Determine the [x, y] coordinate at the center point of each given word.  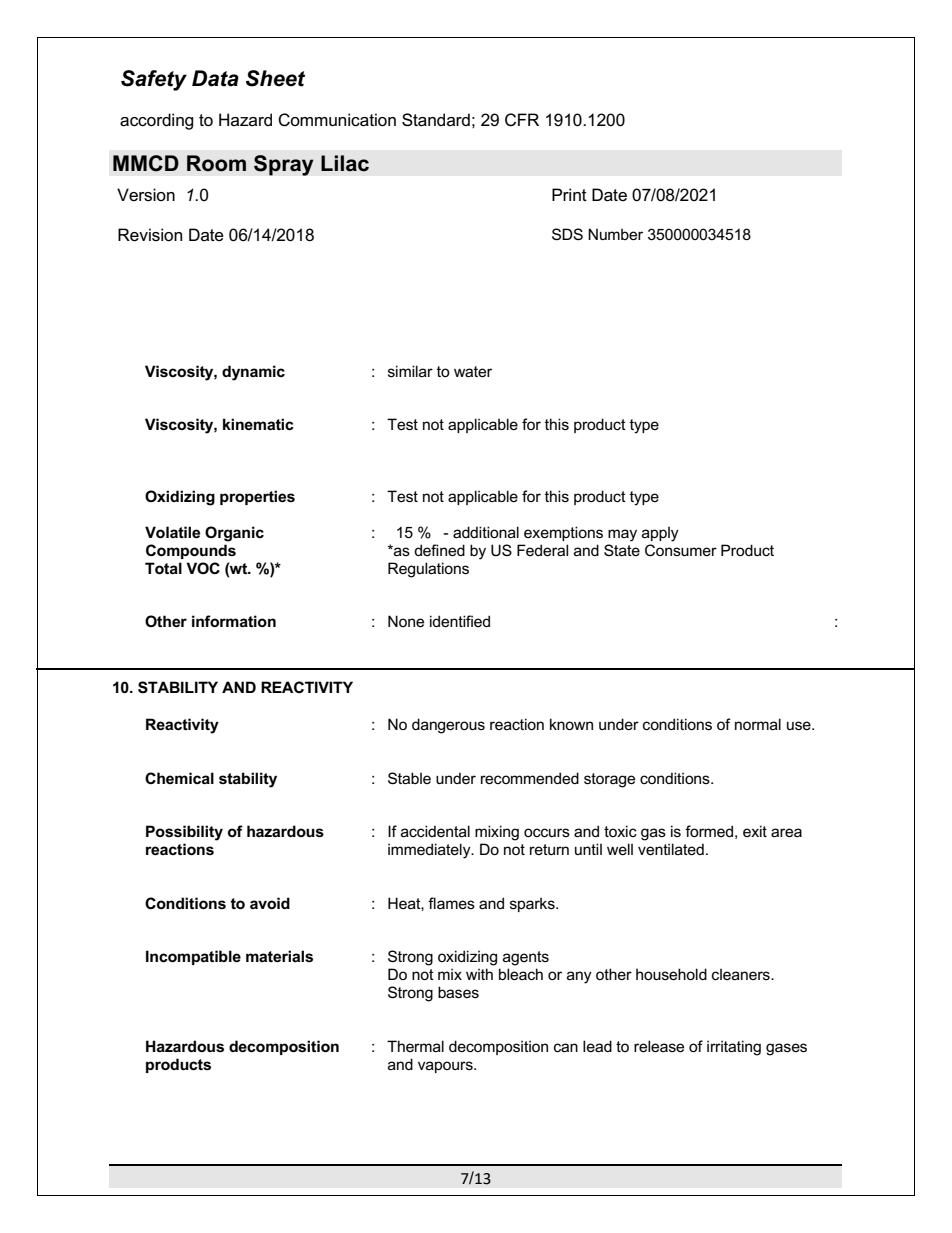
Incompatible [193, 957]
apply [660, 534]
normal [758, 724]
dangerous [448, 726]
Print [569, 194]
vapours [446, 1067]
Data [215, 78]
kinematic [258, 424]
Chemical [179, 778]
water [473, 371]
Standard [436, 120]
